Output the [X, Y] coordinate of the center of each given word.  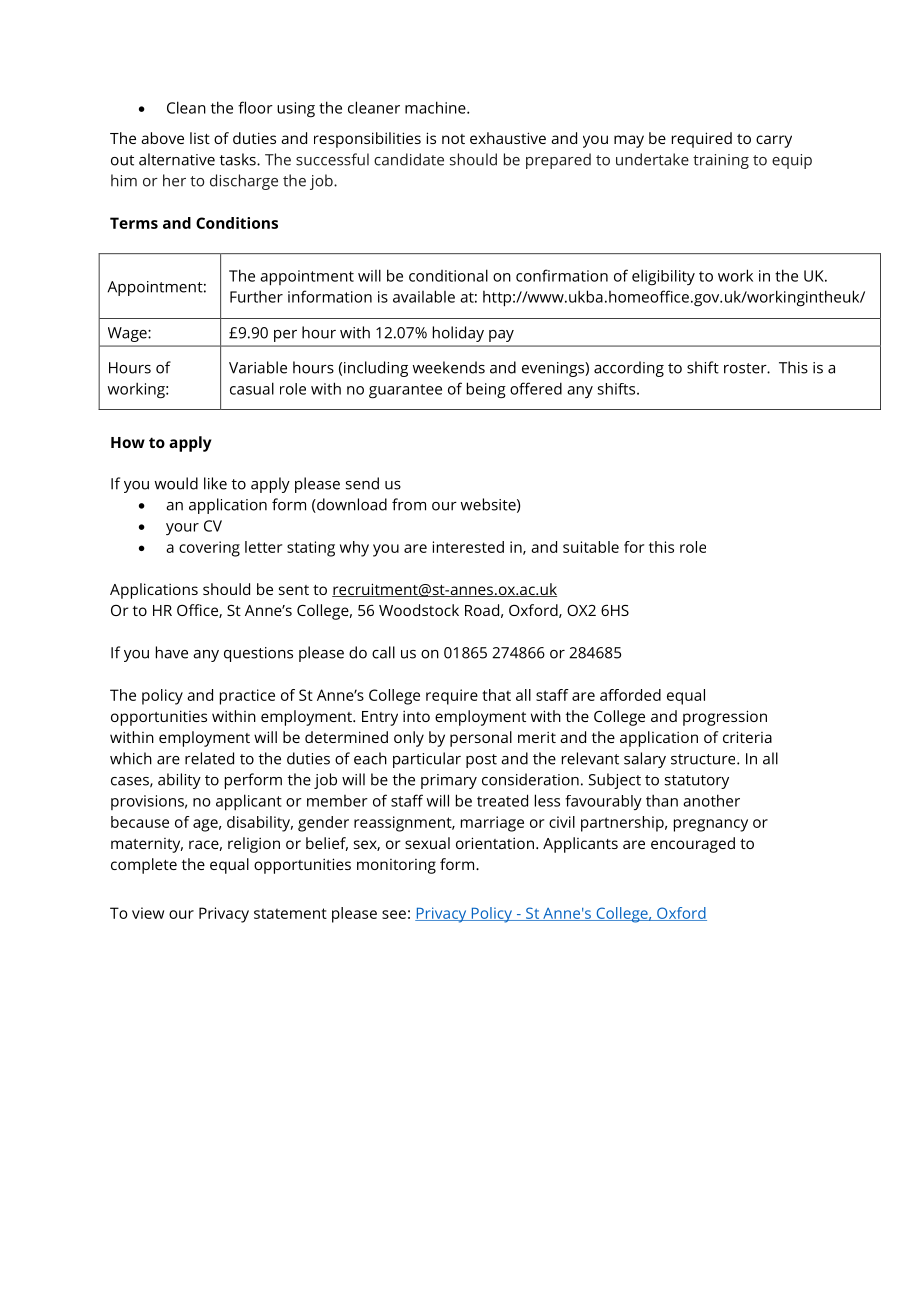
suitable [591, 547]
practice [247, 697]
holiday [458, 334]
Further [256, 296]
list [200, 138]
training [721, 161]
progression [725, 718]
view [148, 913]
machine [436, 107]
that [496, 695]
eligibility [663, 277]
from [409, 504]
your [182, 529]
